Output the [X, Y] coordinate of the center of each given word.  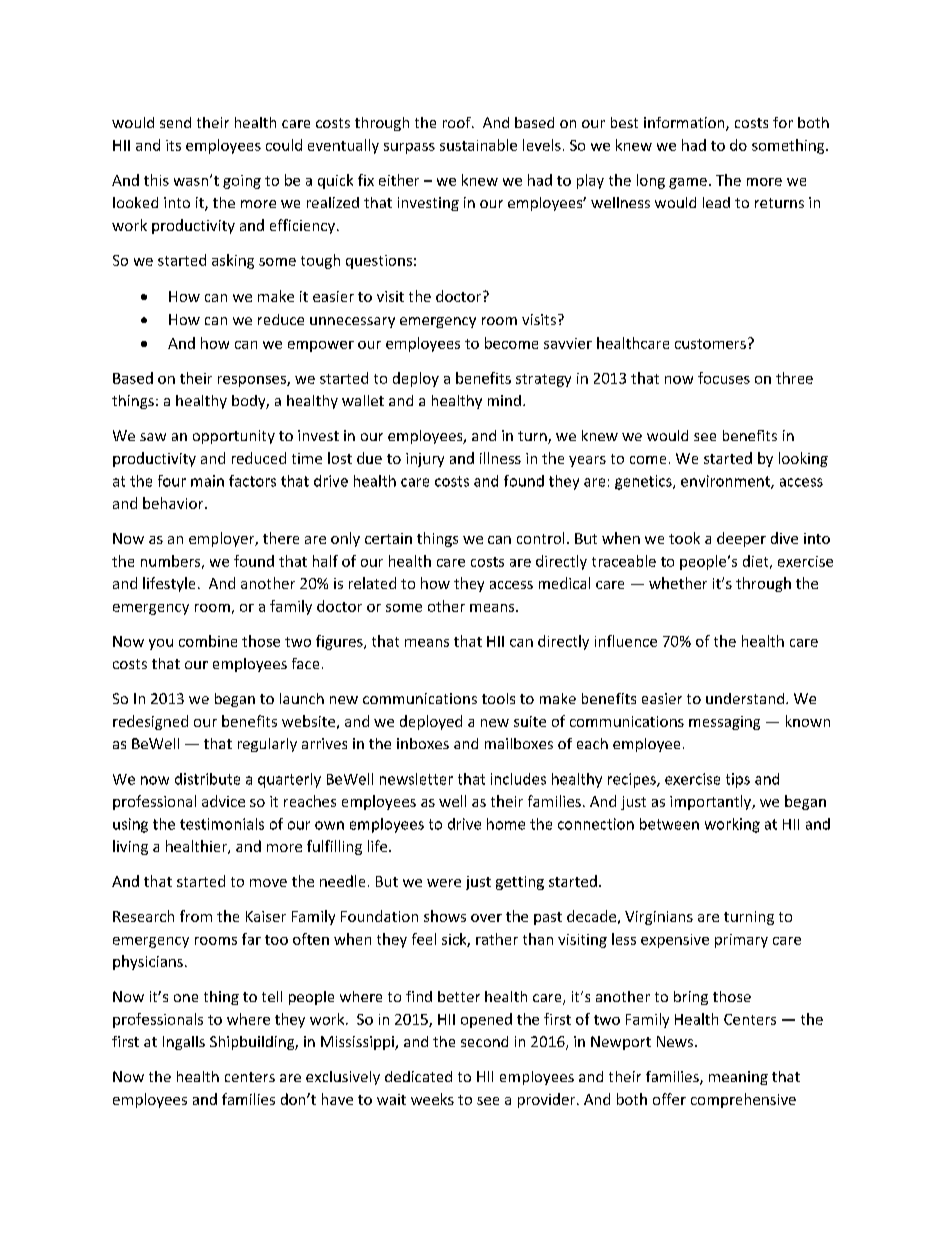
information [685, 124]
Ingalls [184, 1043]
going [242, 182]
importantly [712, 802]
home [506, 824]
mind [504, 400]
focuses [724, 378]
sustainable [478, 145]
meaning [738, 1078]
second [484, 1041]
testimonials [222, 824]
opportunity [234, 437]
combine [208, 641]
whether [678, 583]
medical [564, 583]
